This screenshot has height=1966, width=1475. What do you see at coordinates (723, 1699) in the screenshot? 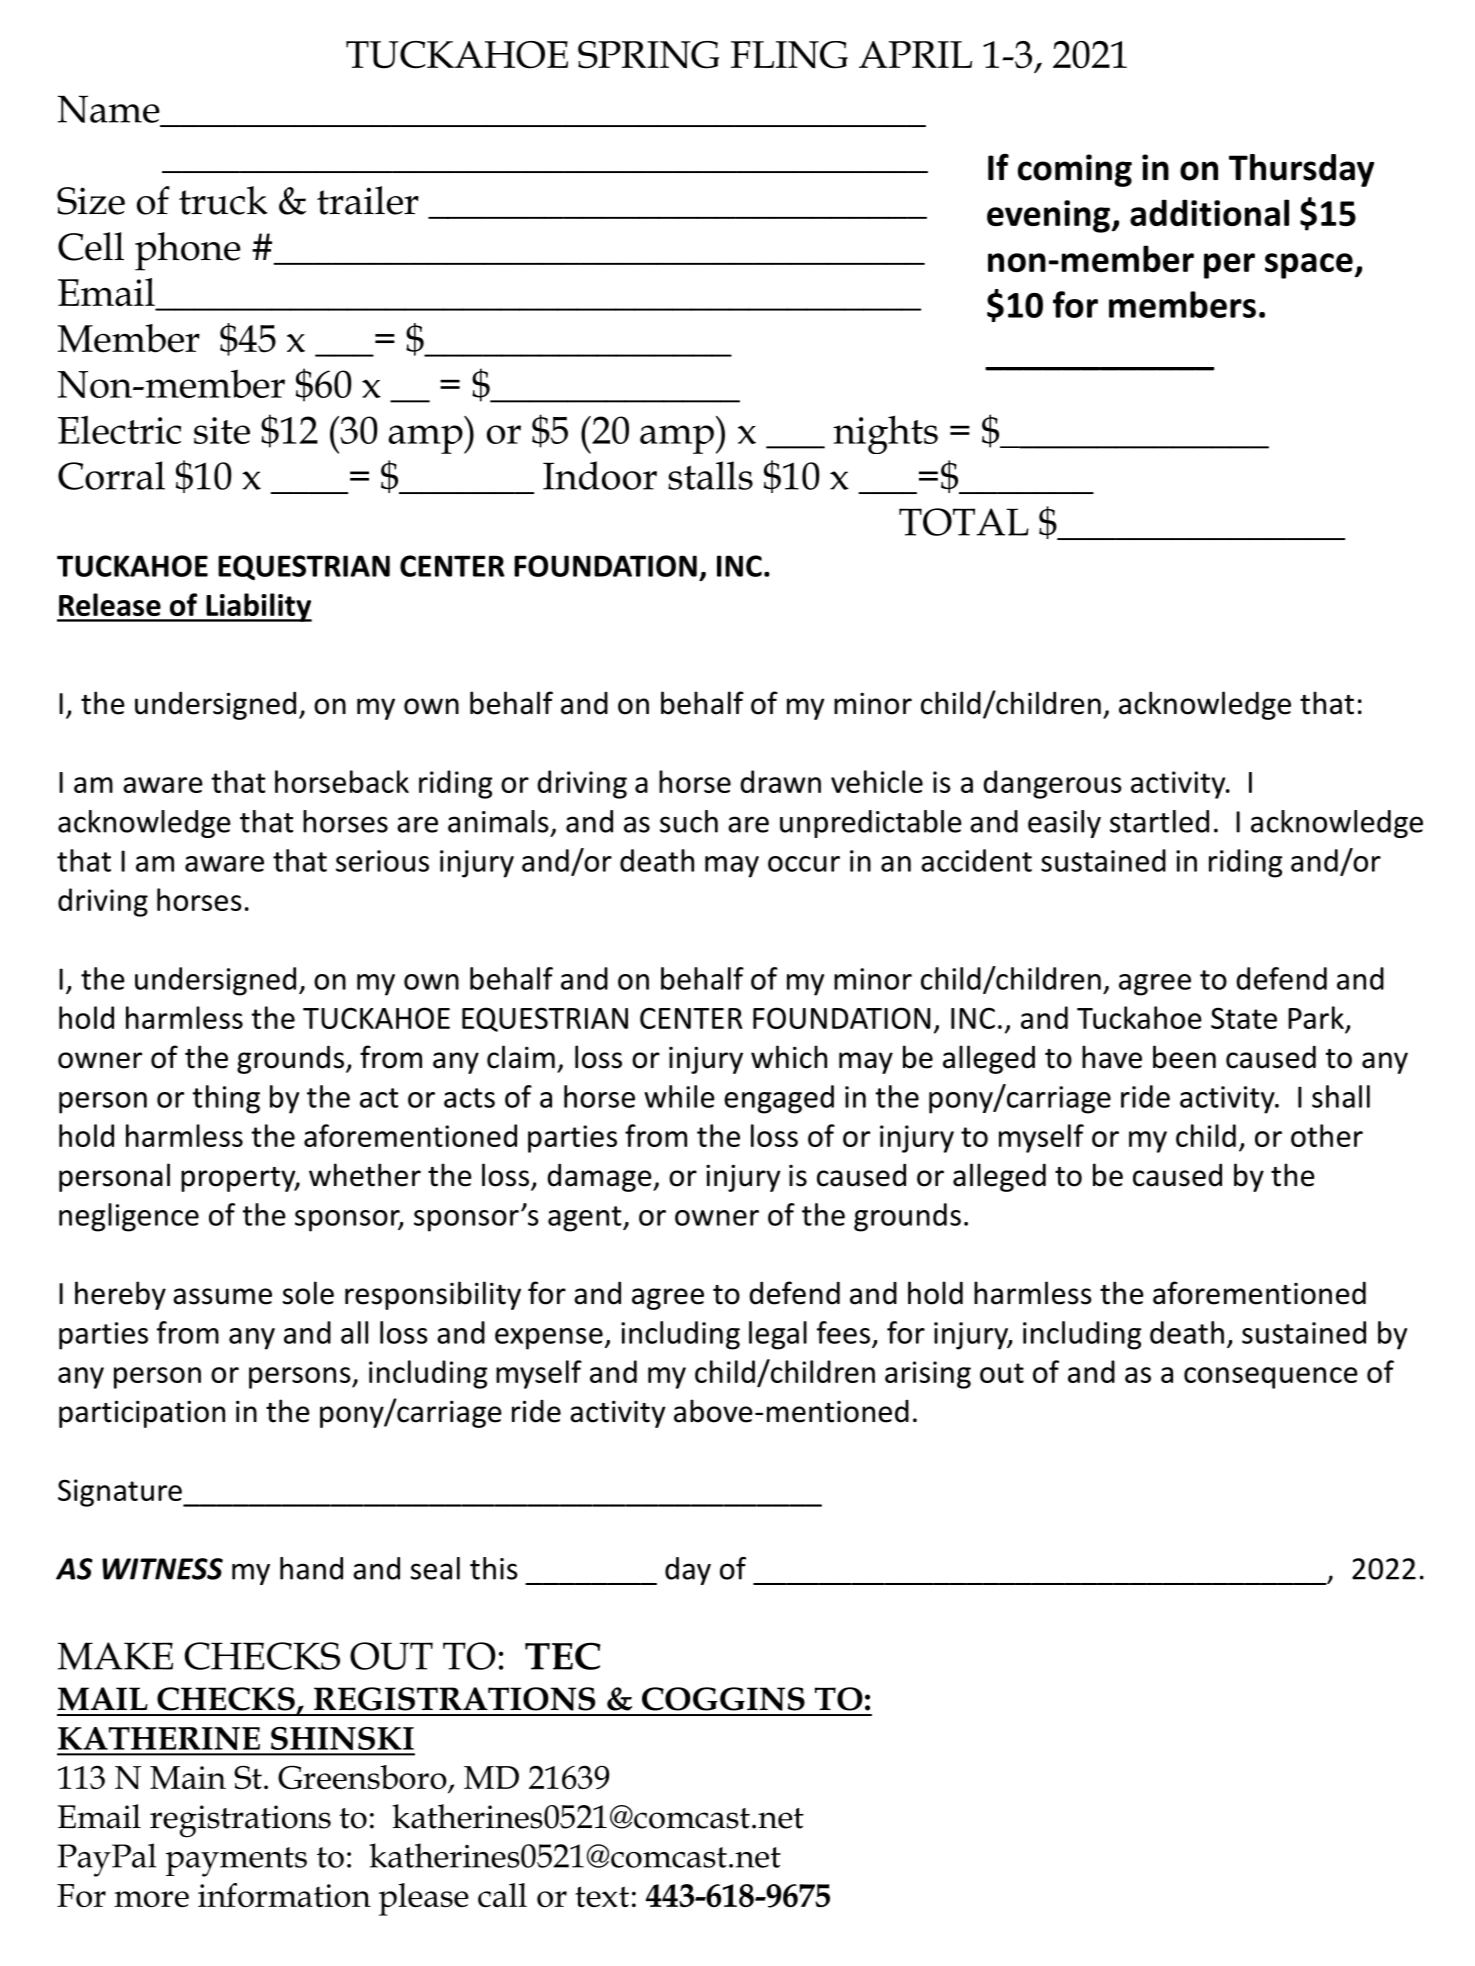
I see `COGGINS` at bounding box center [723, 1699].
